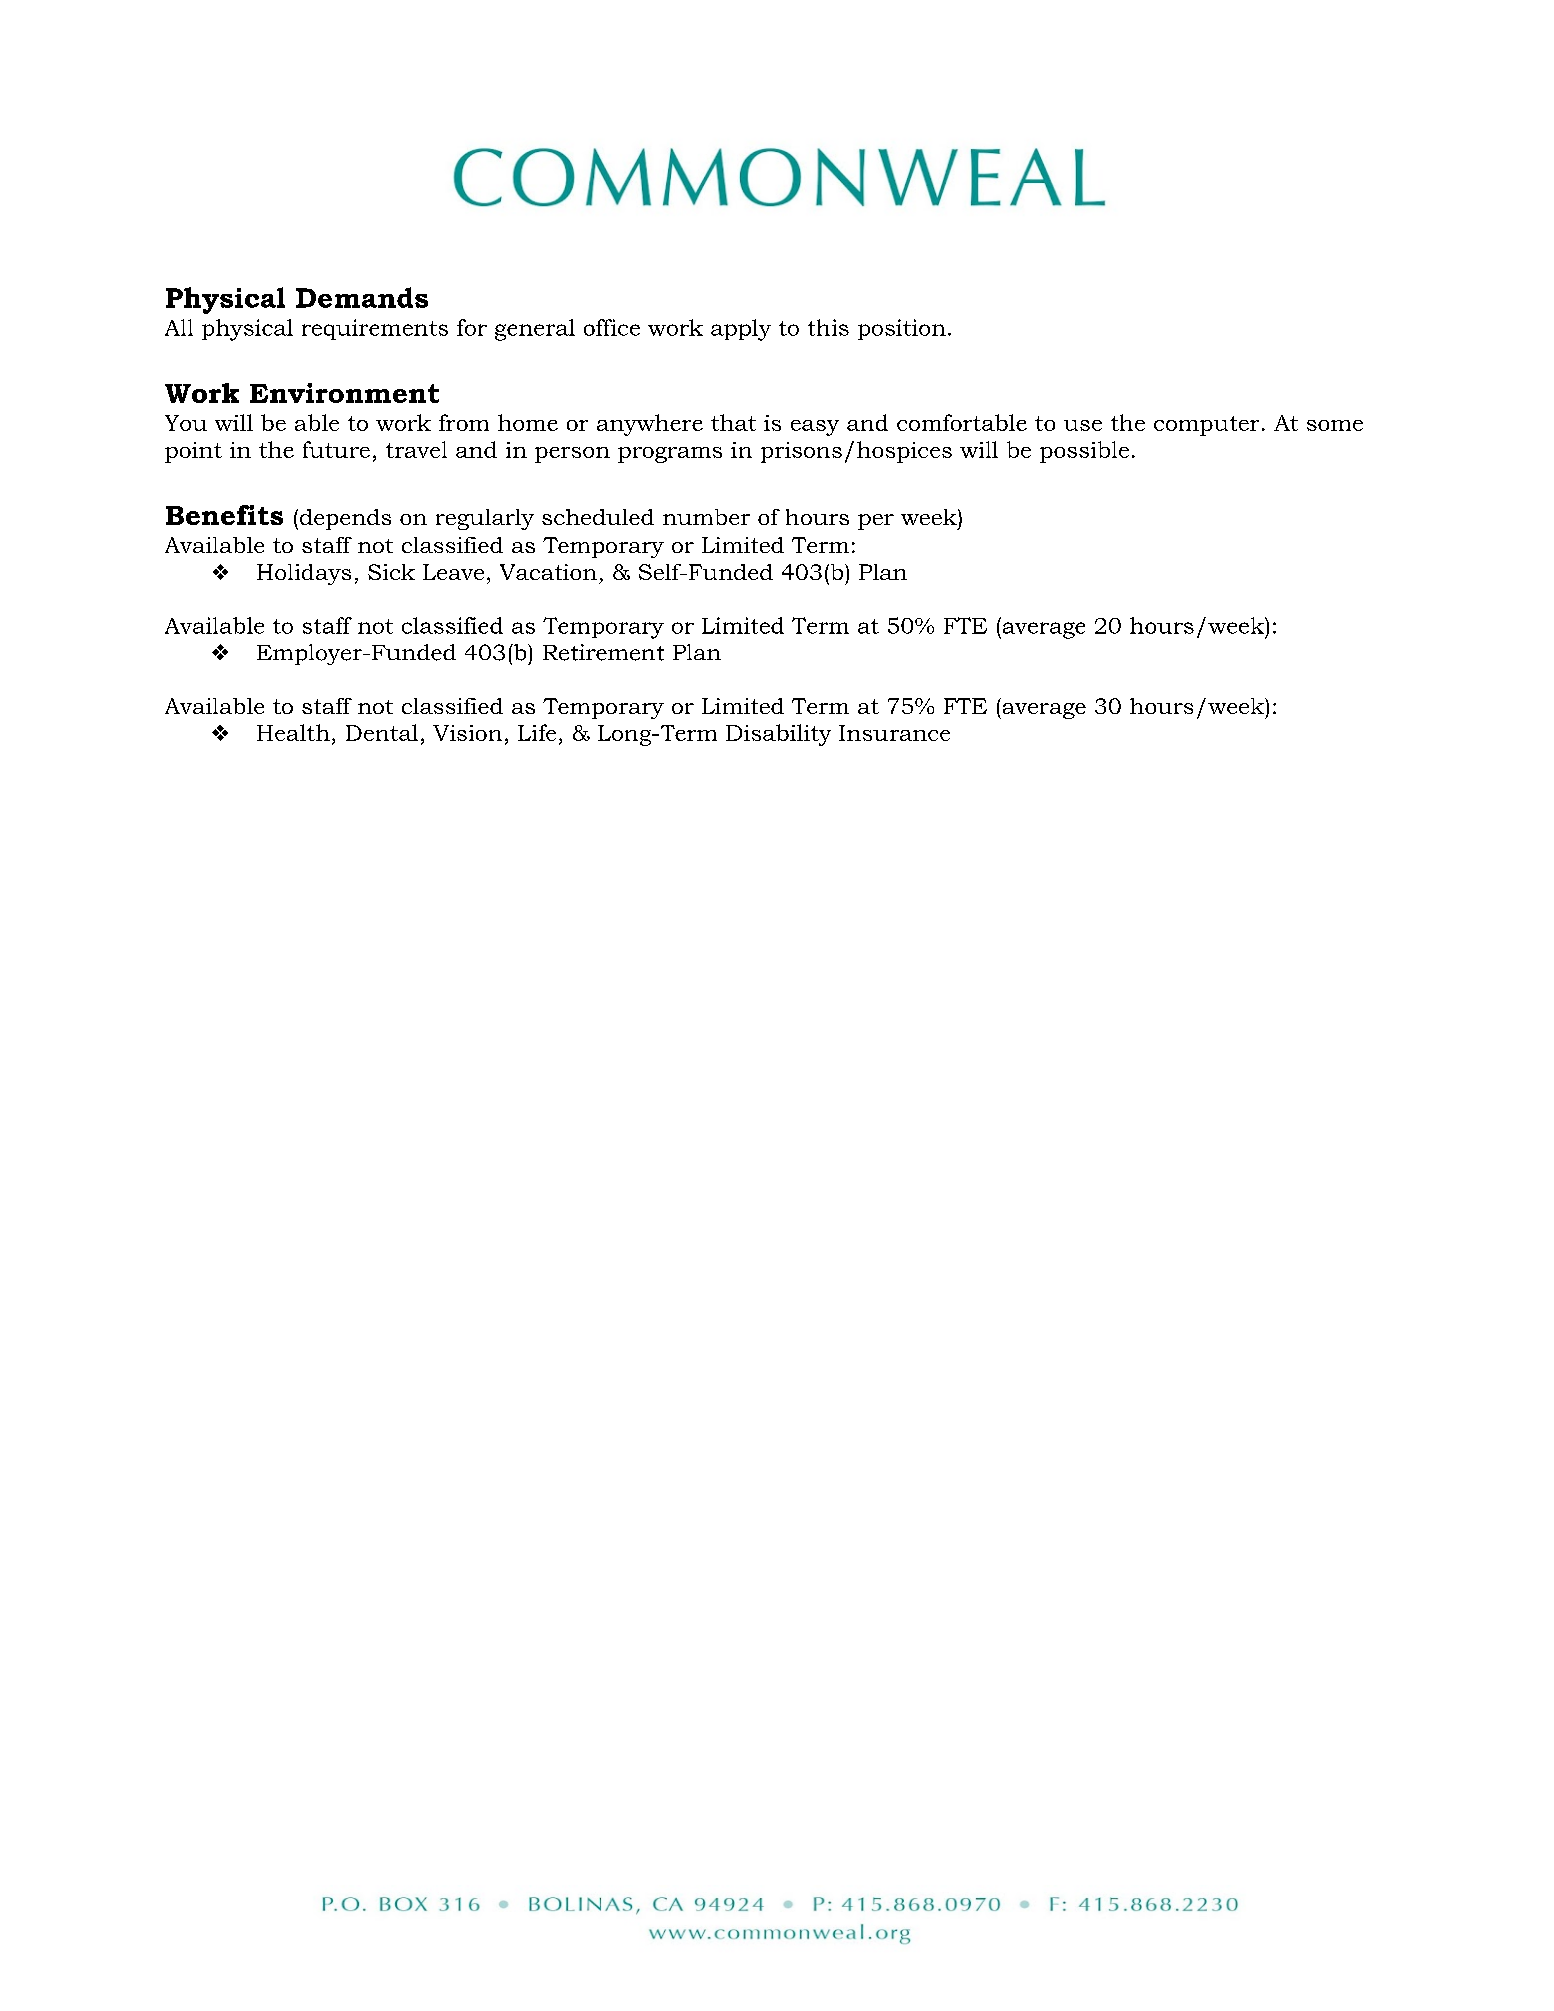 Image resolution: width=1554 pixels, height=2011 pixels. I want to click on Holidays, so click(304, 574).
